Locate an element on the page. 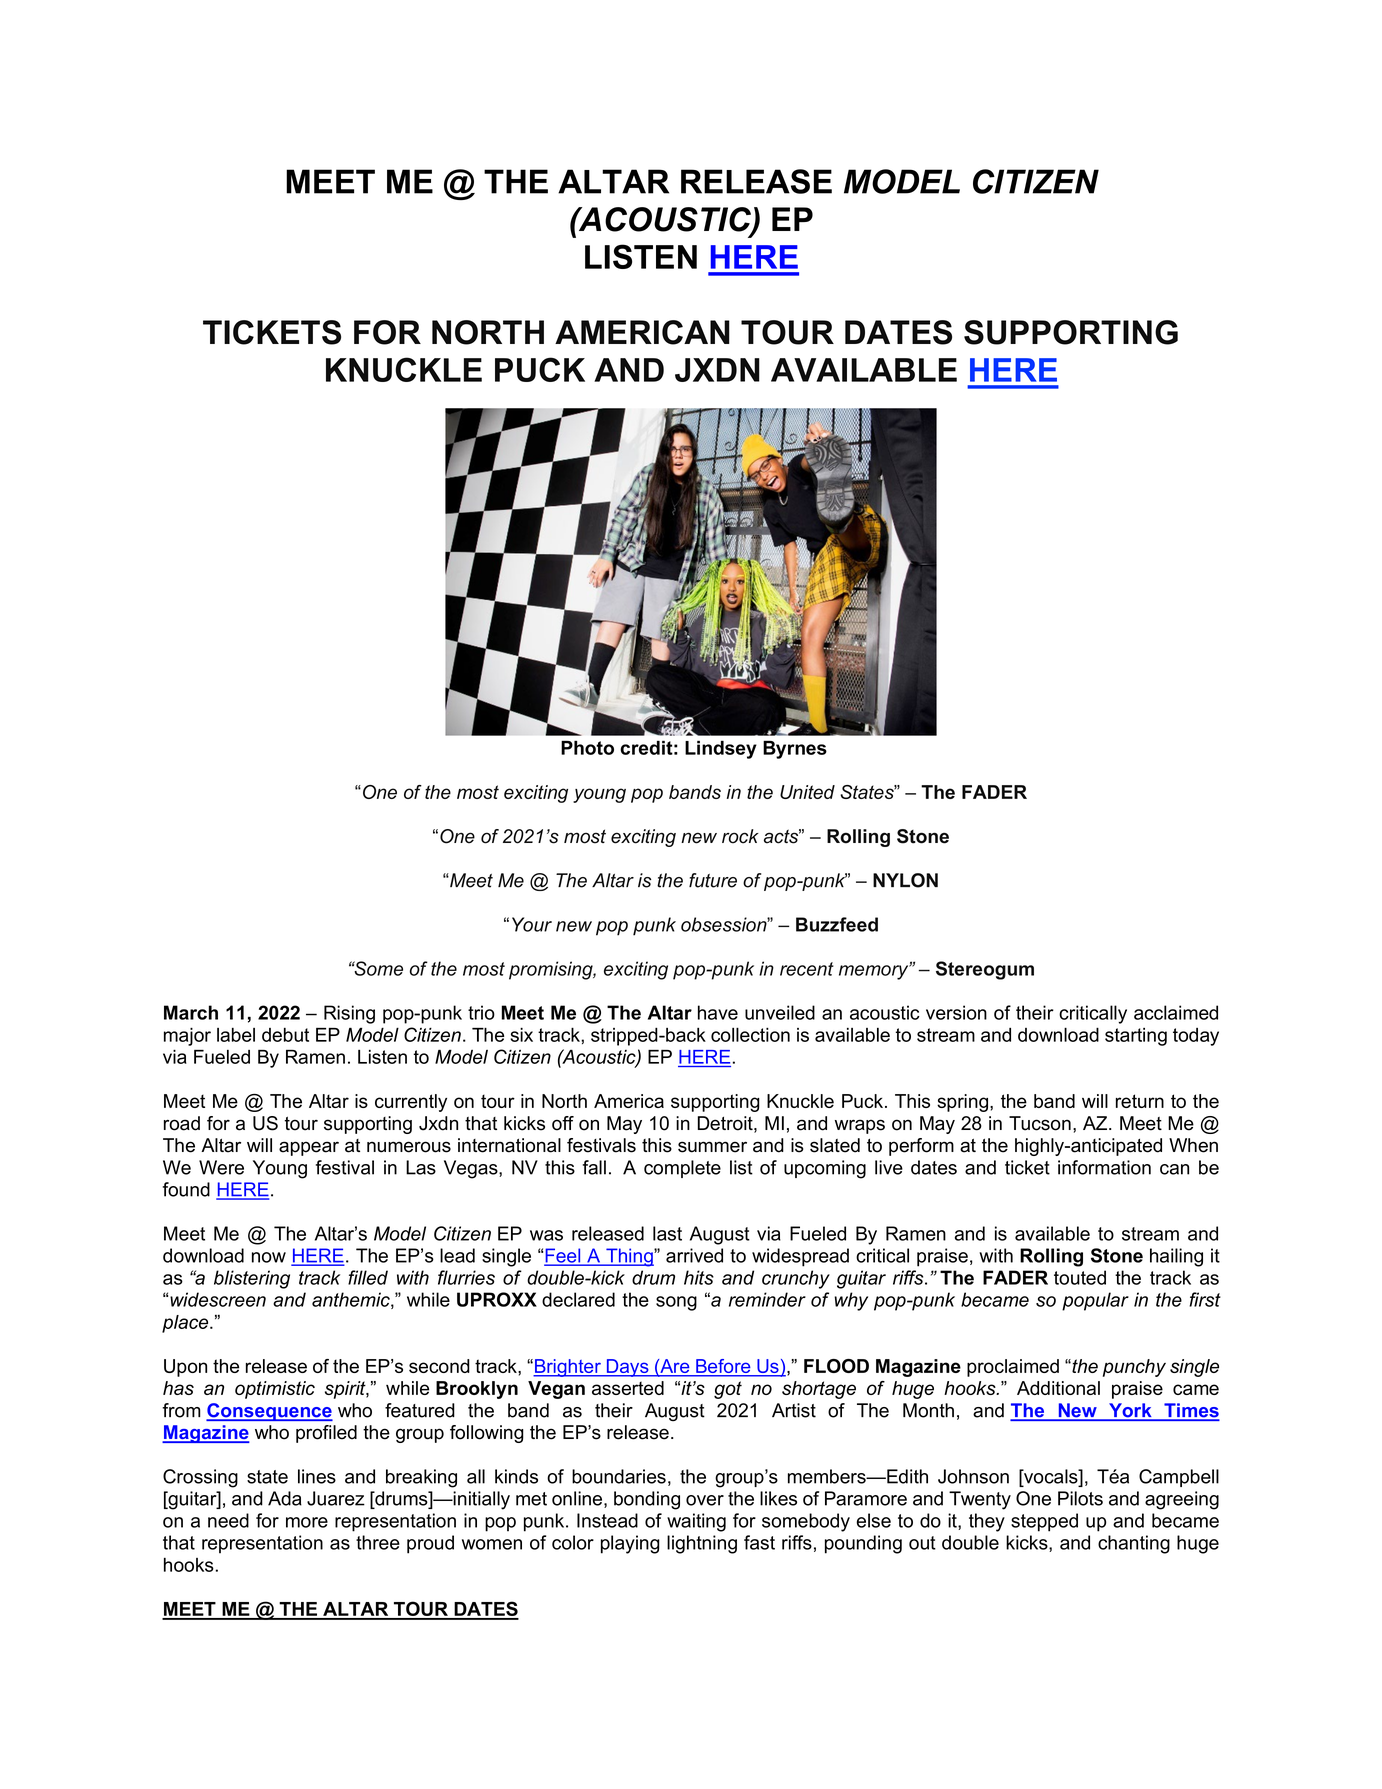  United is located at coordinates (807, 792).
